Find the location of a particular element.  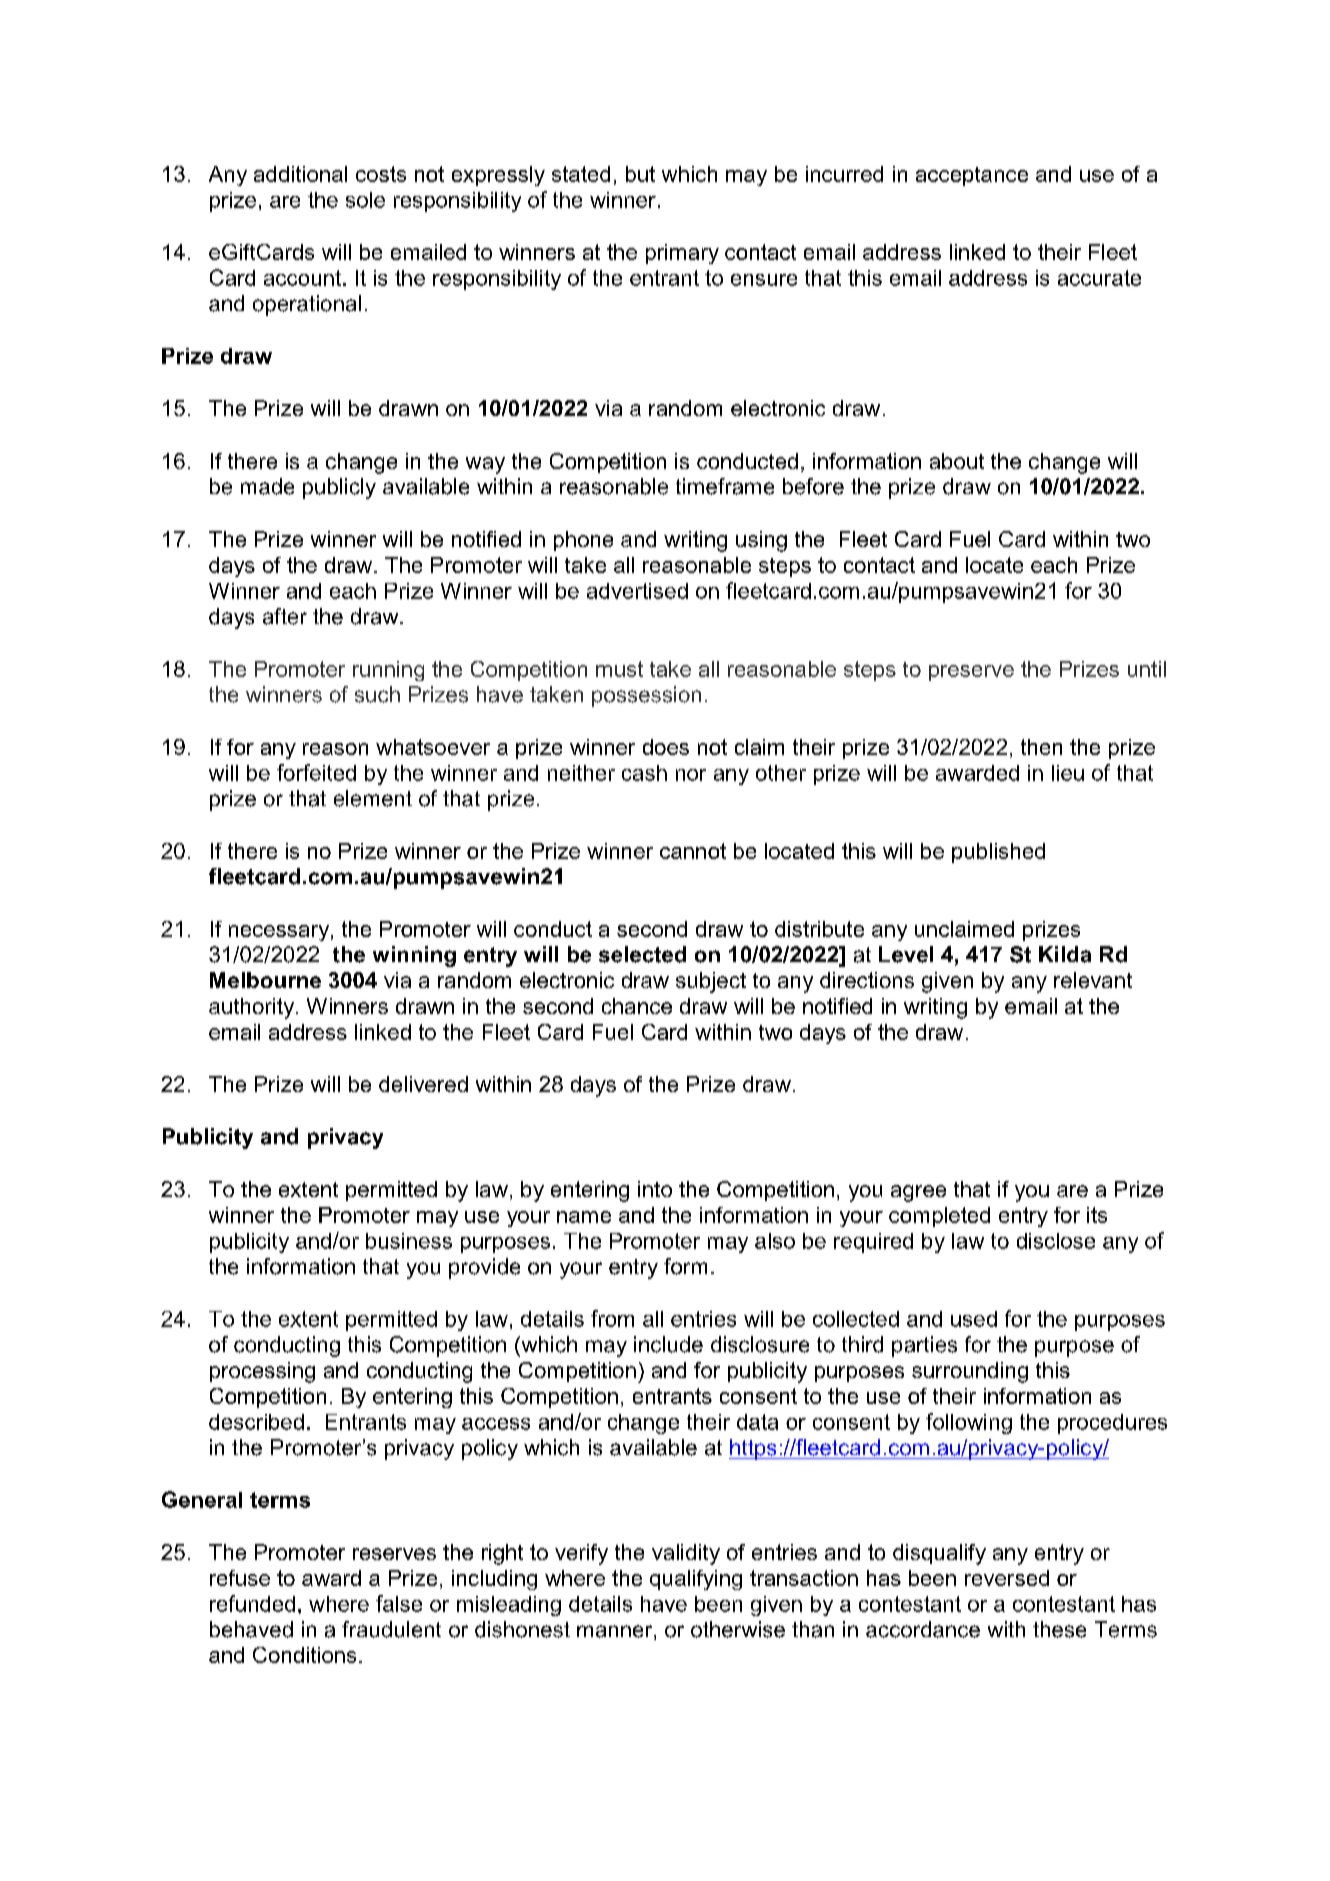

primary is located at coordinates (682, 254).
